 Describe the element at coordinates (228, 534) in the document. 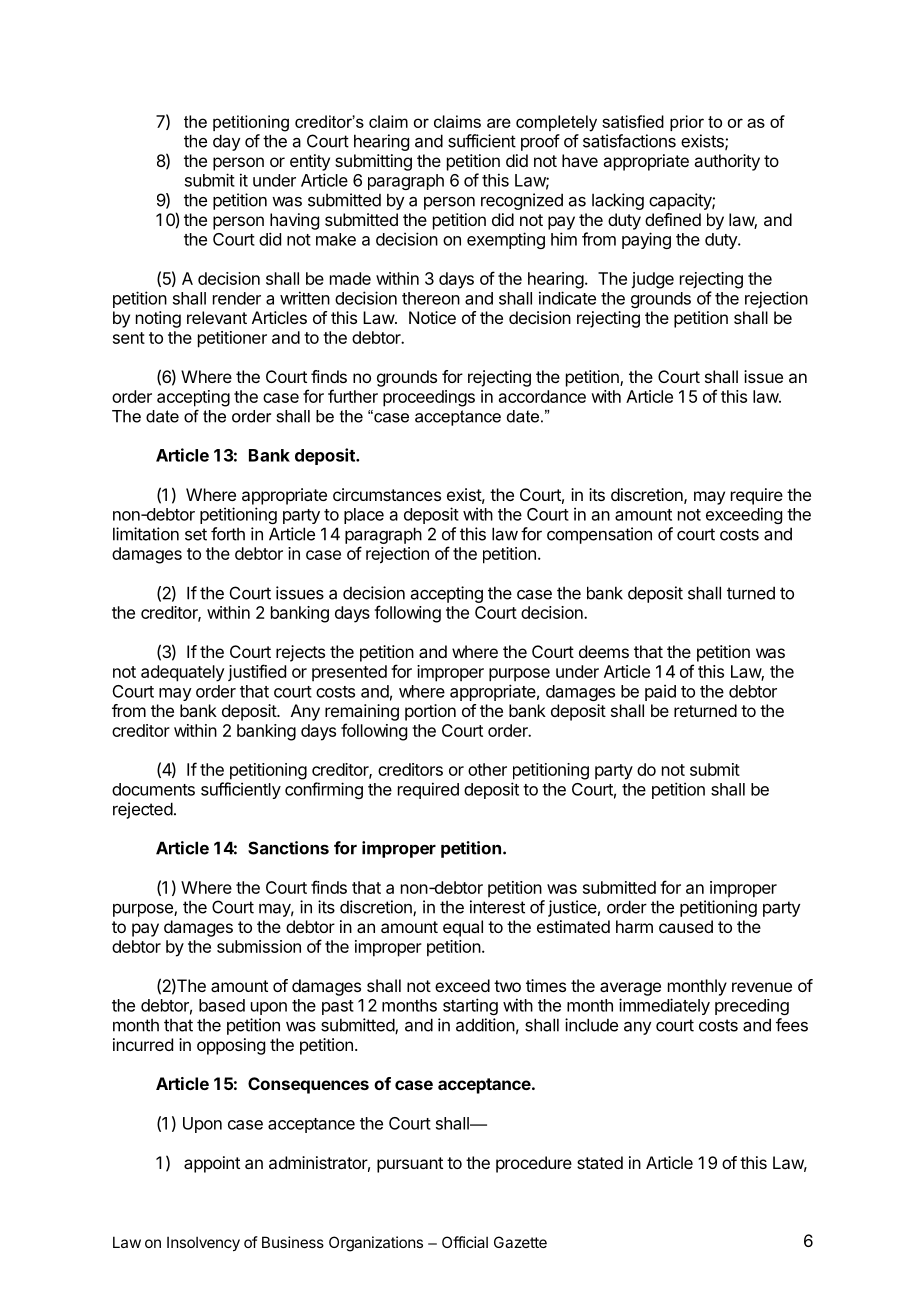

I see `forth` at that location.
